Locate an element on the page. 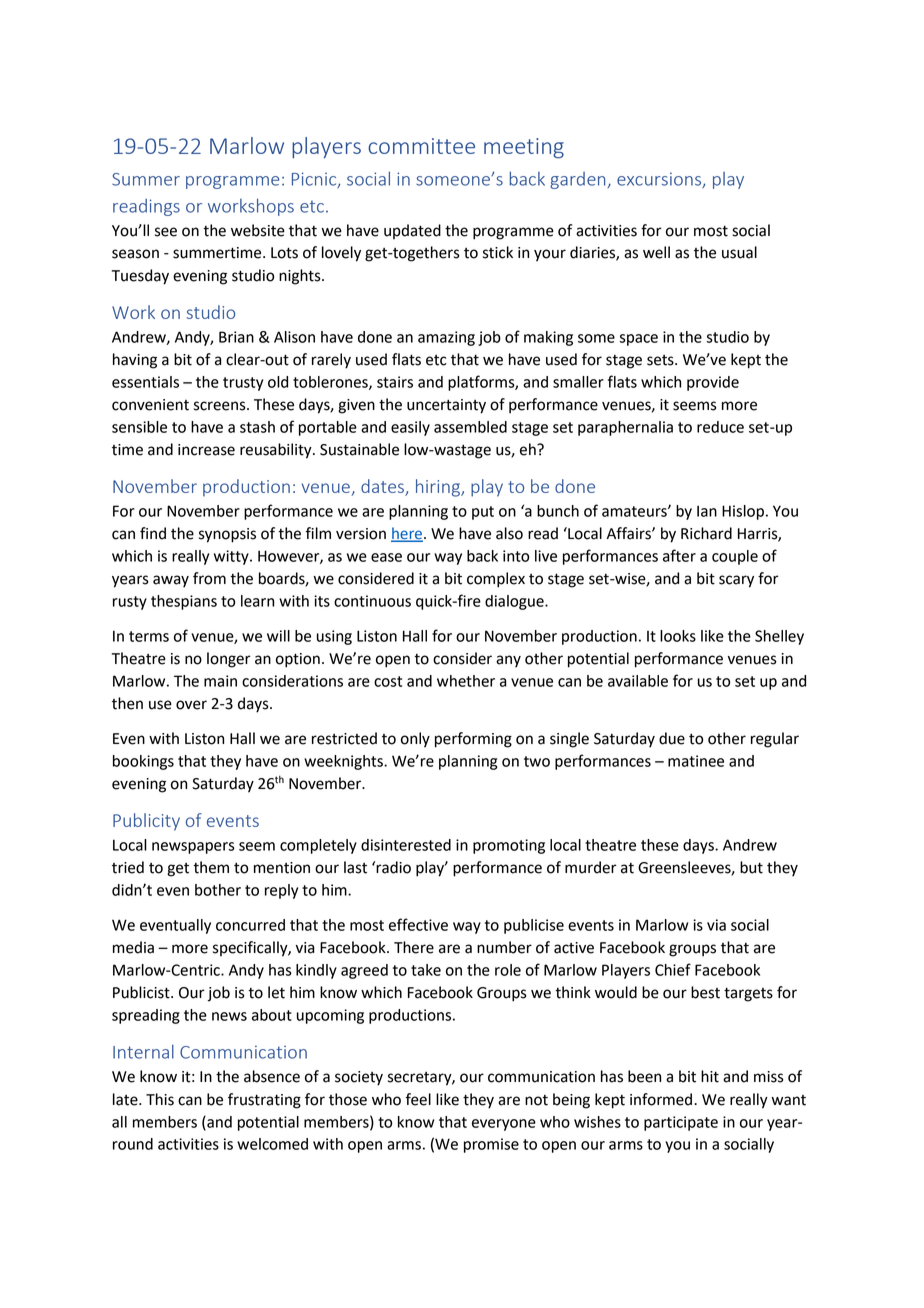 Image resolution: width=924 pixels, height=1308 pixels. effective is located at coordinates (418, 924).
